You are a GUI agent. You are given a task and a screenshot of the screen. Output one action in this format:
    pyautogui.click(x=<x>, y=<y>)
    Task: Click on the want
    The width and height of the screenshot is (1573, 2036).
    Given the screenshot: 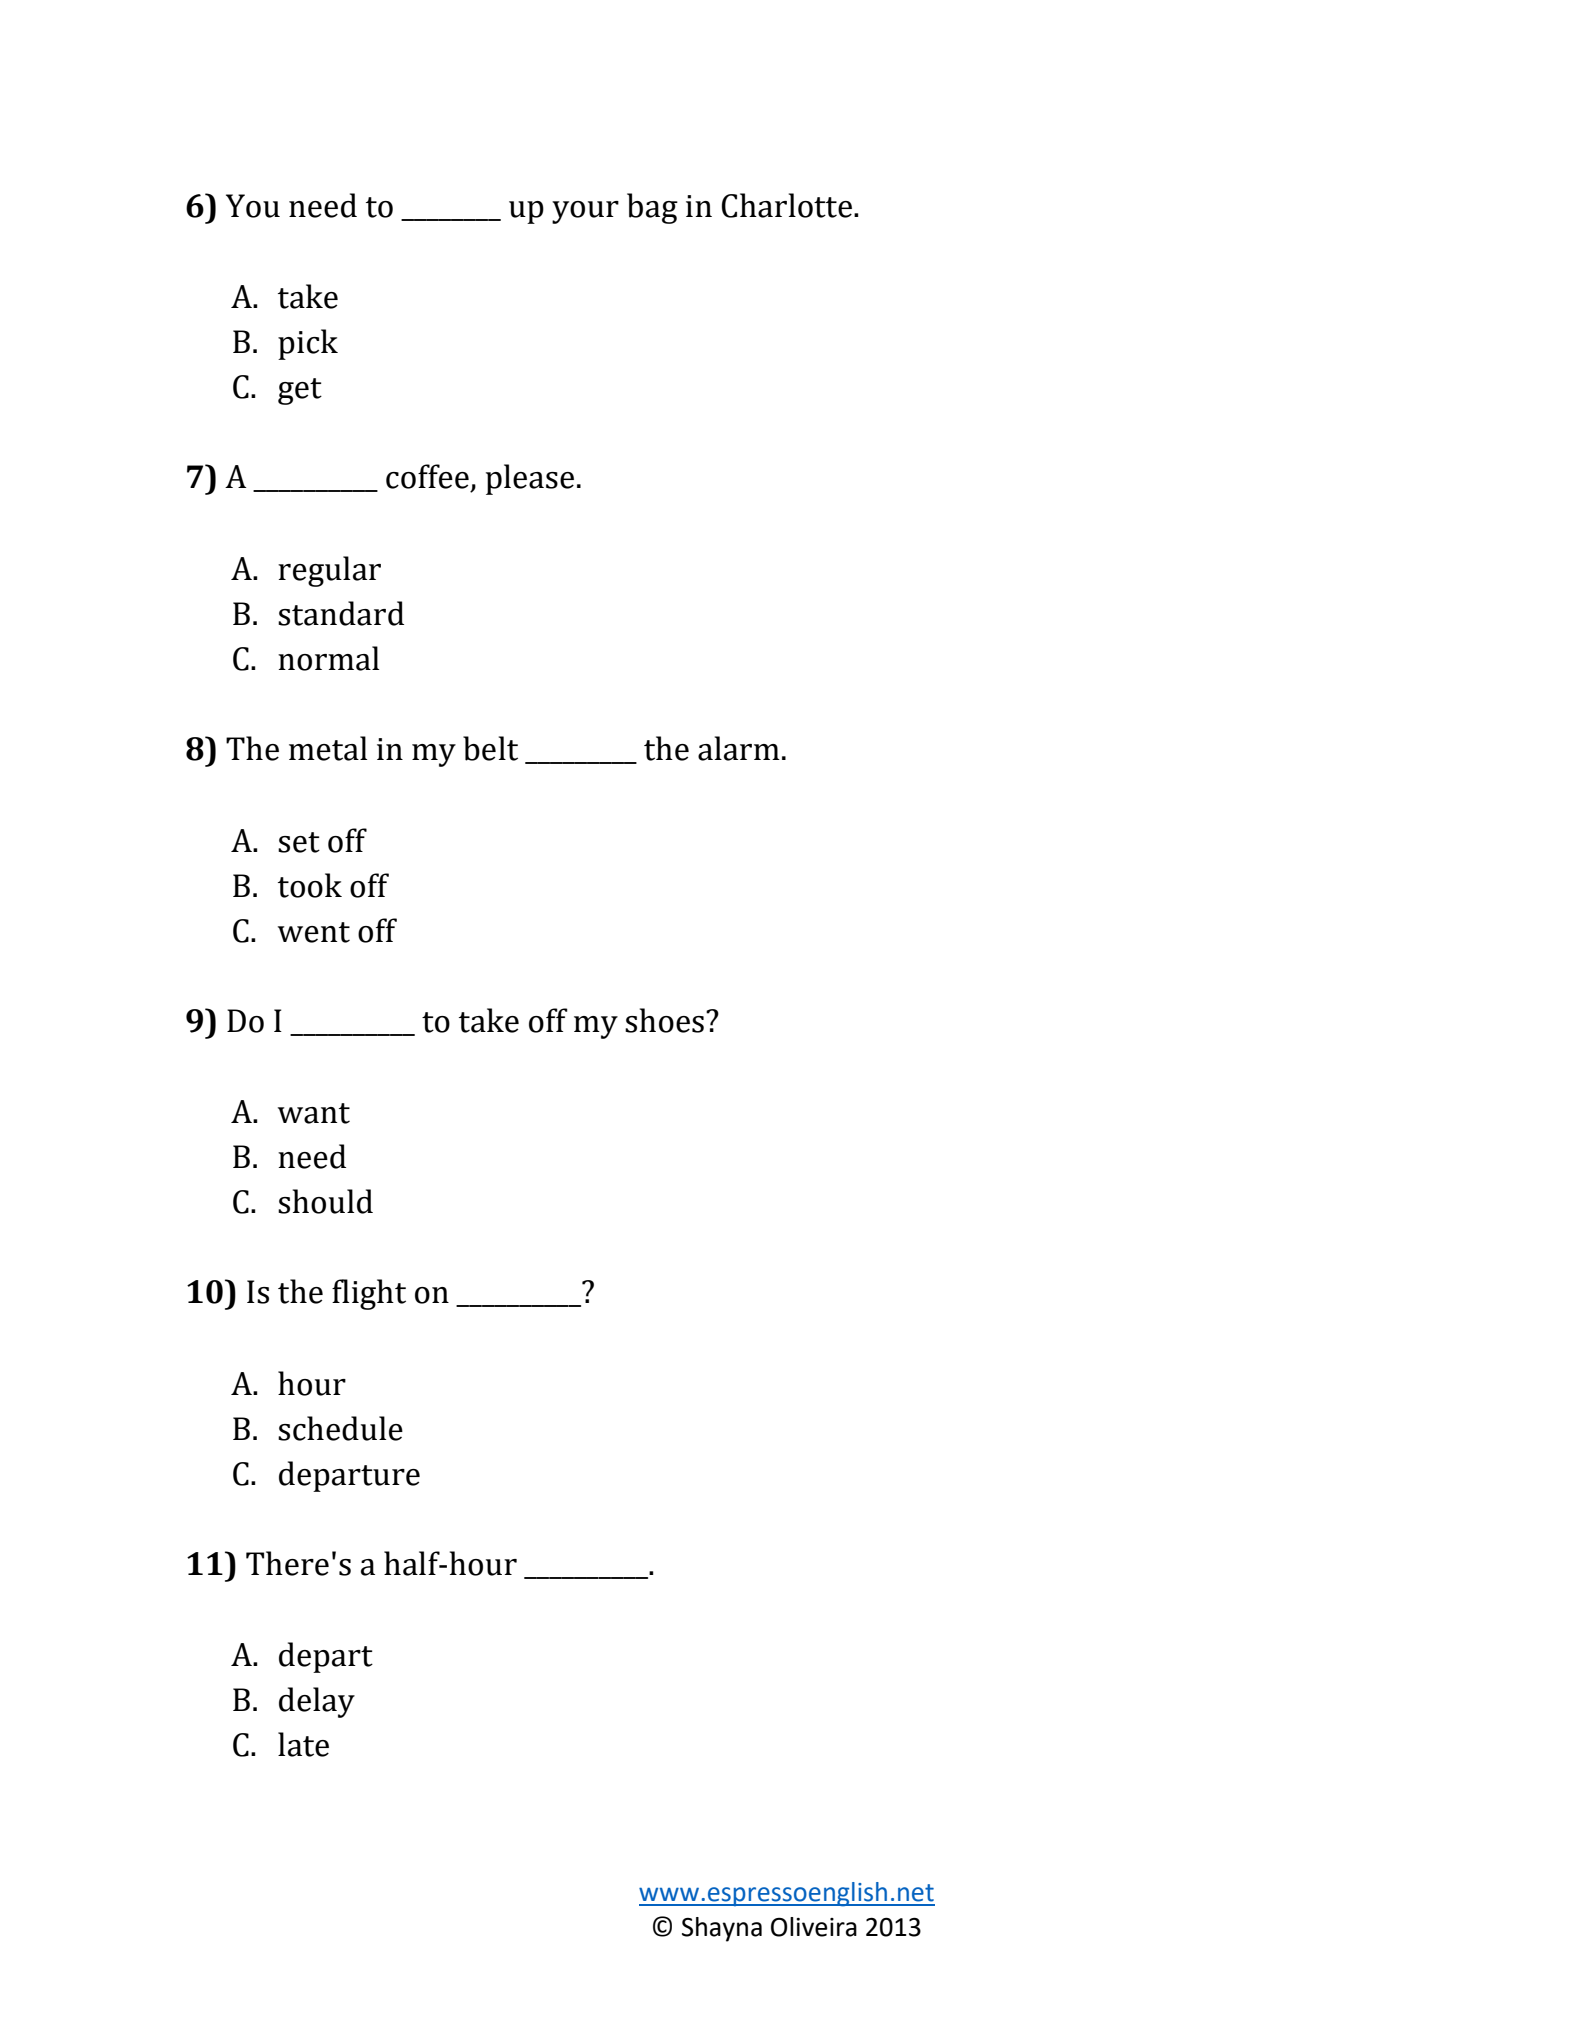 What is the action you would take?
    pyautogui.click(x=314, y=1113)
